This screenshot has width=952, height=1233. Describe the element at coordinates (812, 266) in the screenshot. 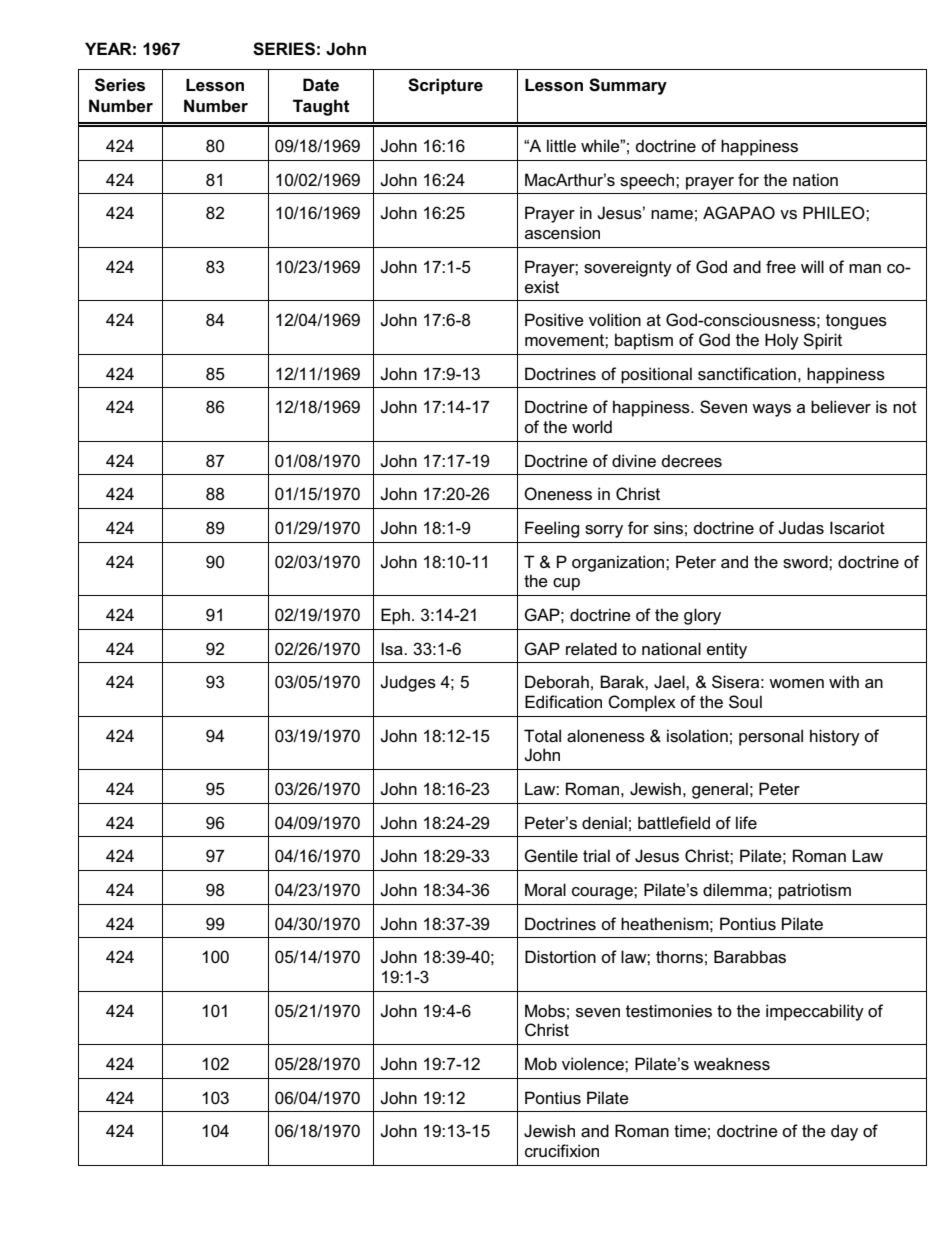

I see `will` at that location.
